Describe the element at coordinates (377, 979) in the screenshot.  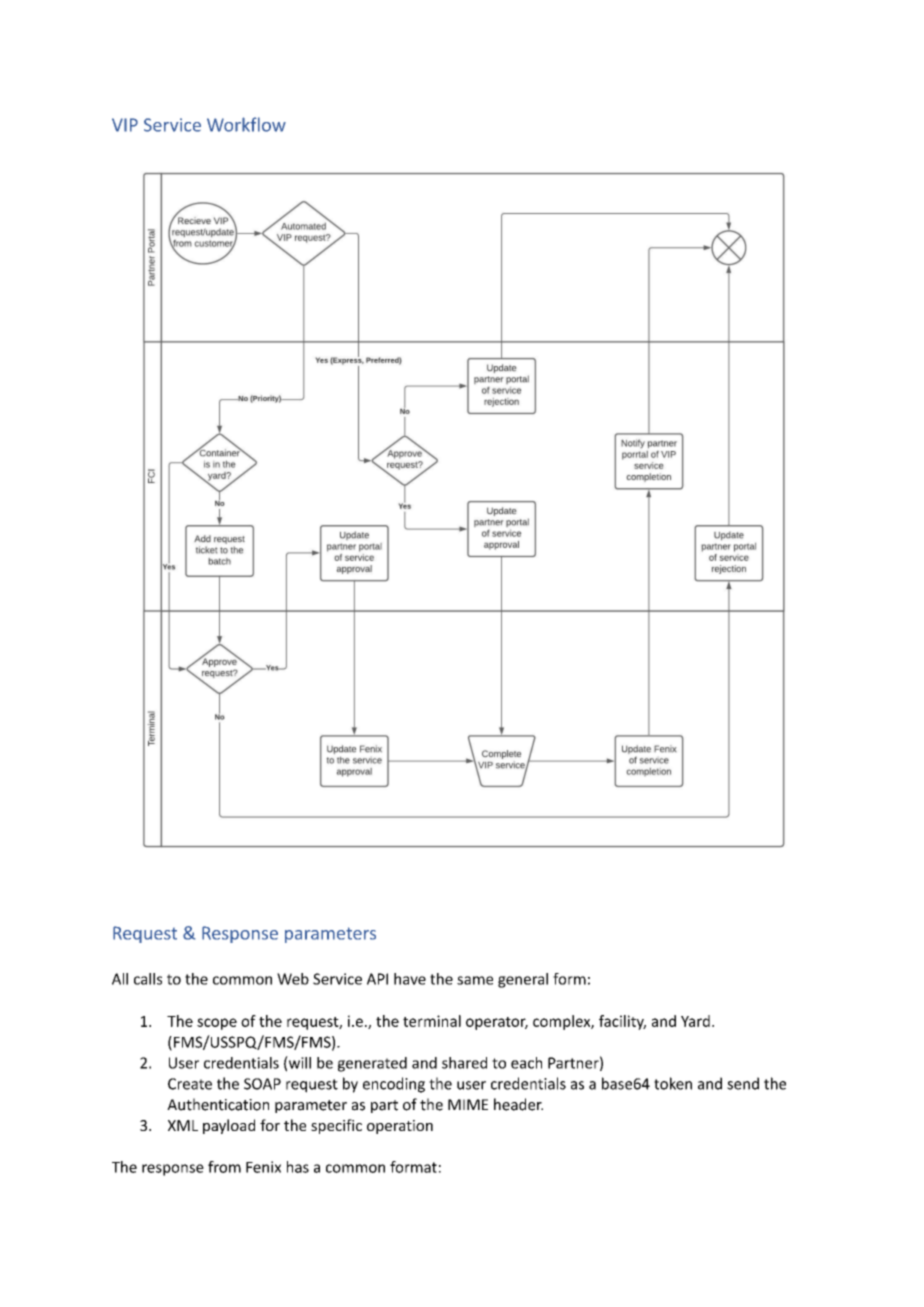
I see `API` at that location.
